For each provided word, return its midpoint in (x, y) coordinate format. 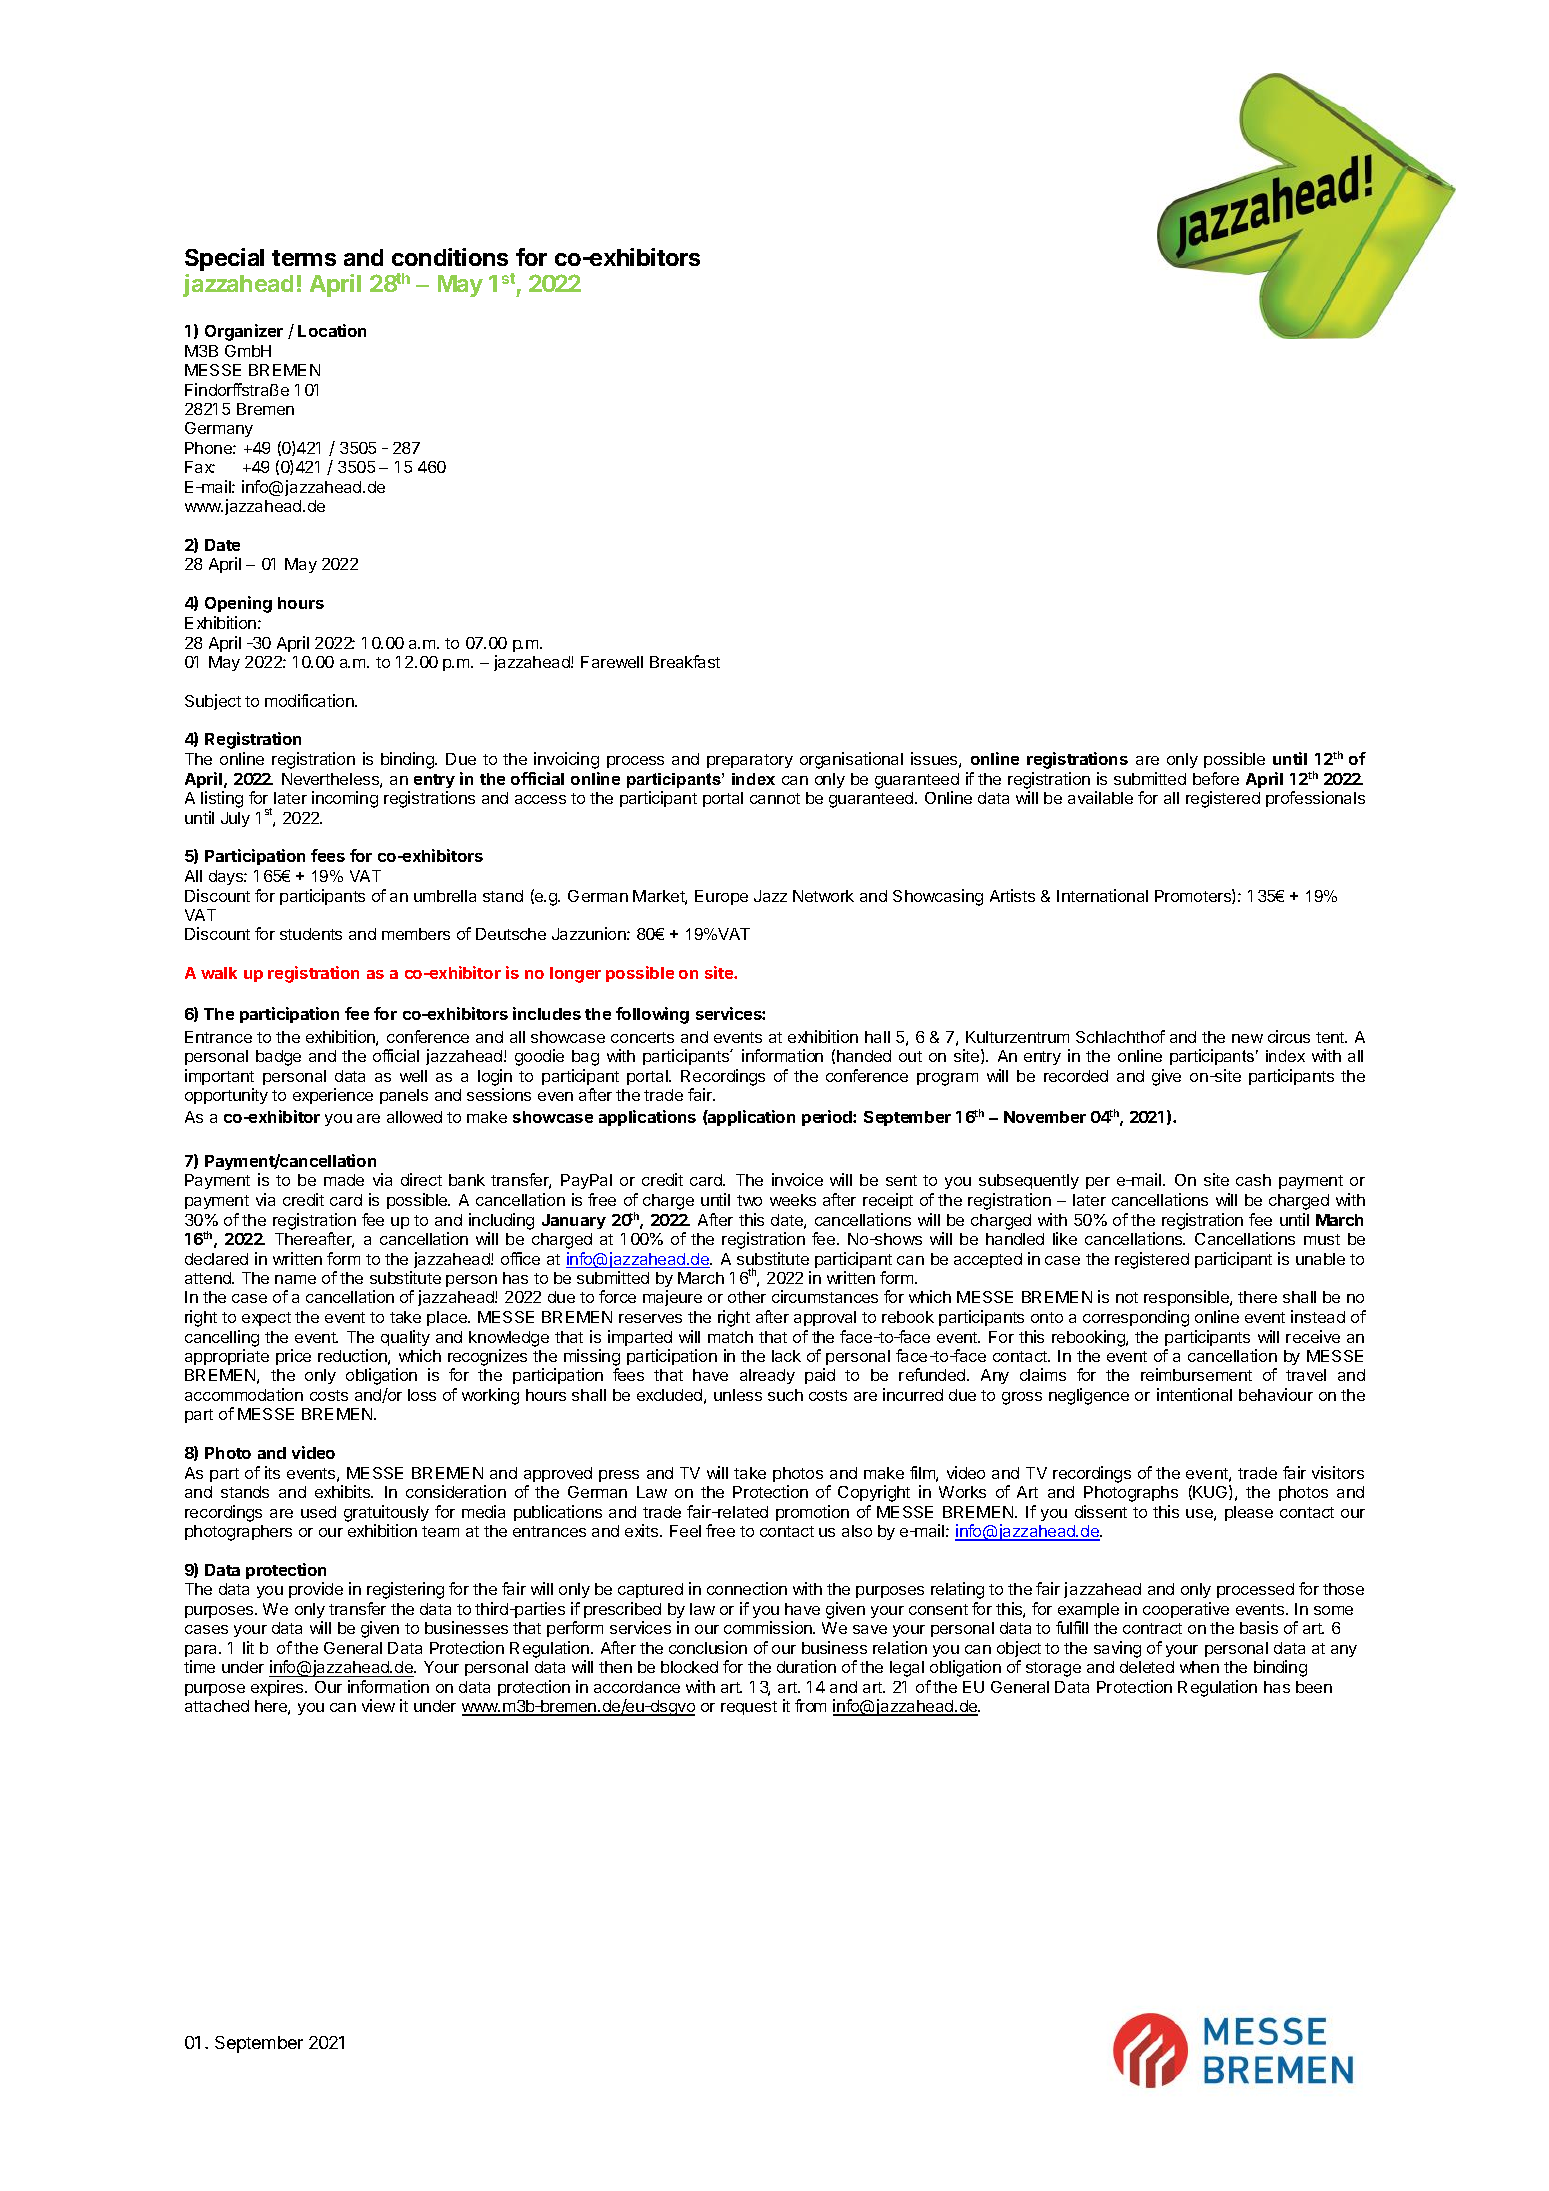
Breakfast (685, 661)
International (1102, 895)
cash (1253, 1180)
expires (278, 1688)
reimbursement (1196, 1374)
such (785, 1395)
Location (332, 330)
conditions (450, 257)
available (1100, 797)
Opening (238, 604)
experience (333, 1096)
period (828, 1118)
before (1216, 778)
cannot (775, 798)
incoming (345, 799)
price (293, 1357)
